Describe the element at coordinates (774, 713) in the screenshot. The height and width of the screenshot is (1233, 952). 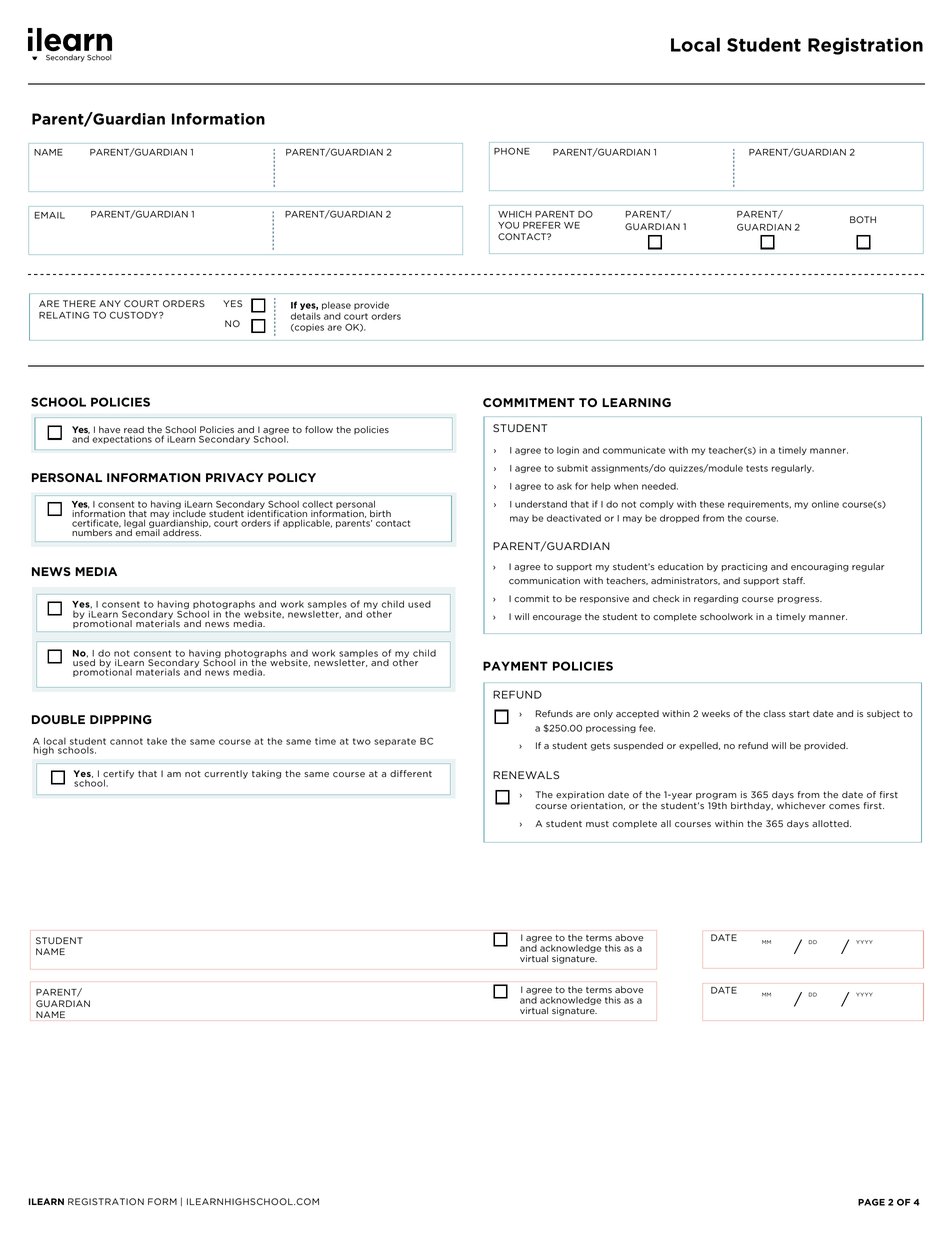
I see `class` at that location.
